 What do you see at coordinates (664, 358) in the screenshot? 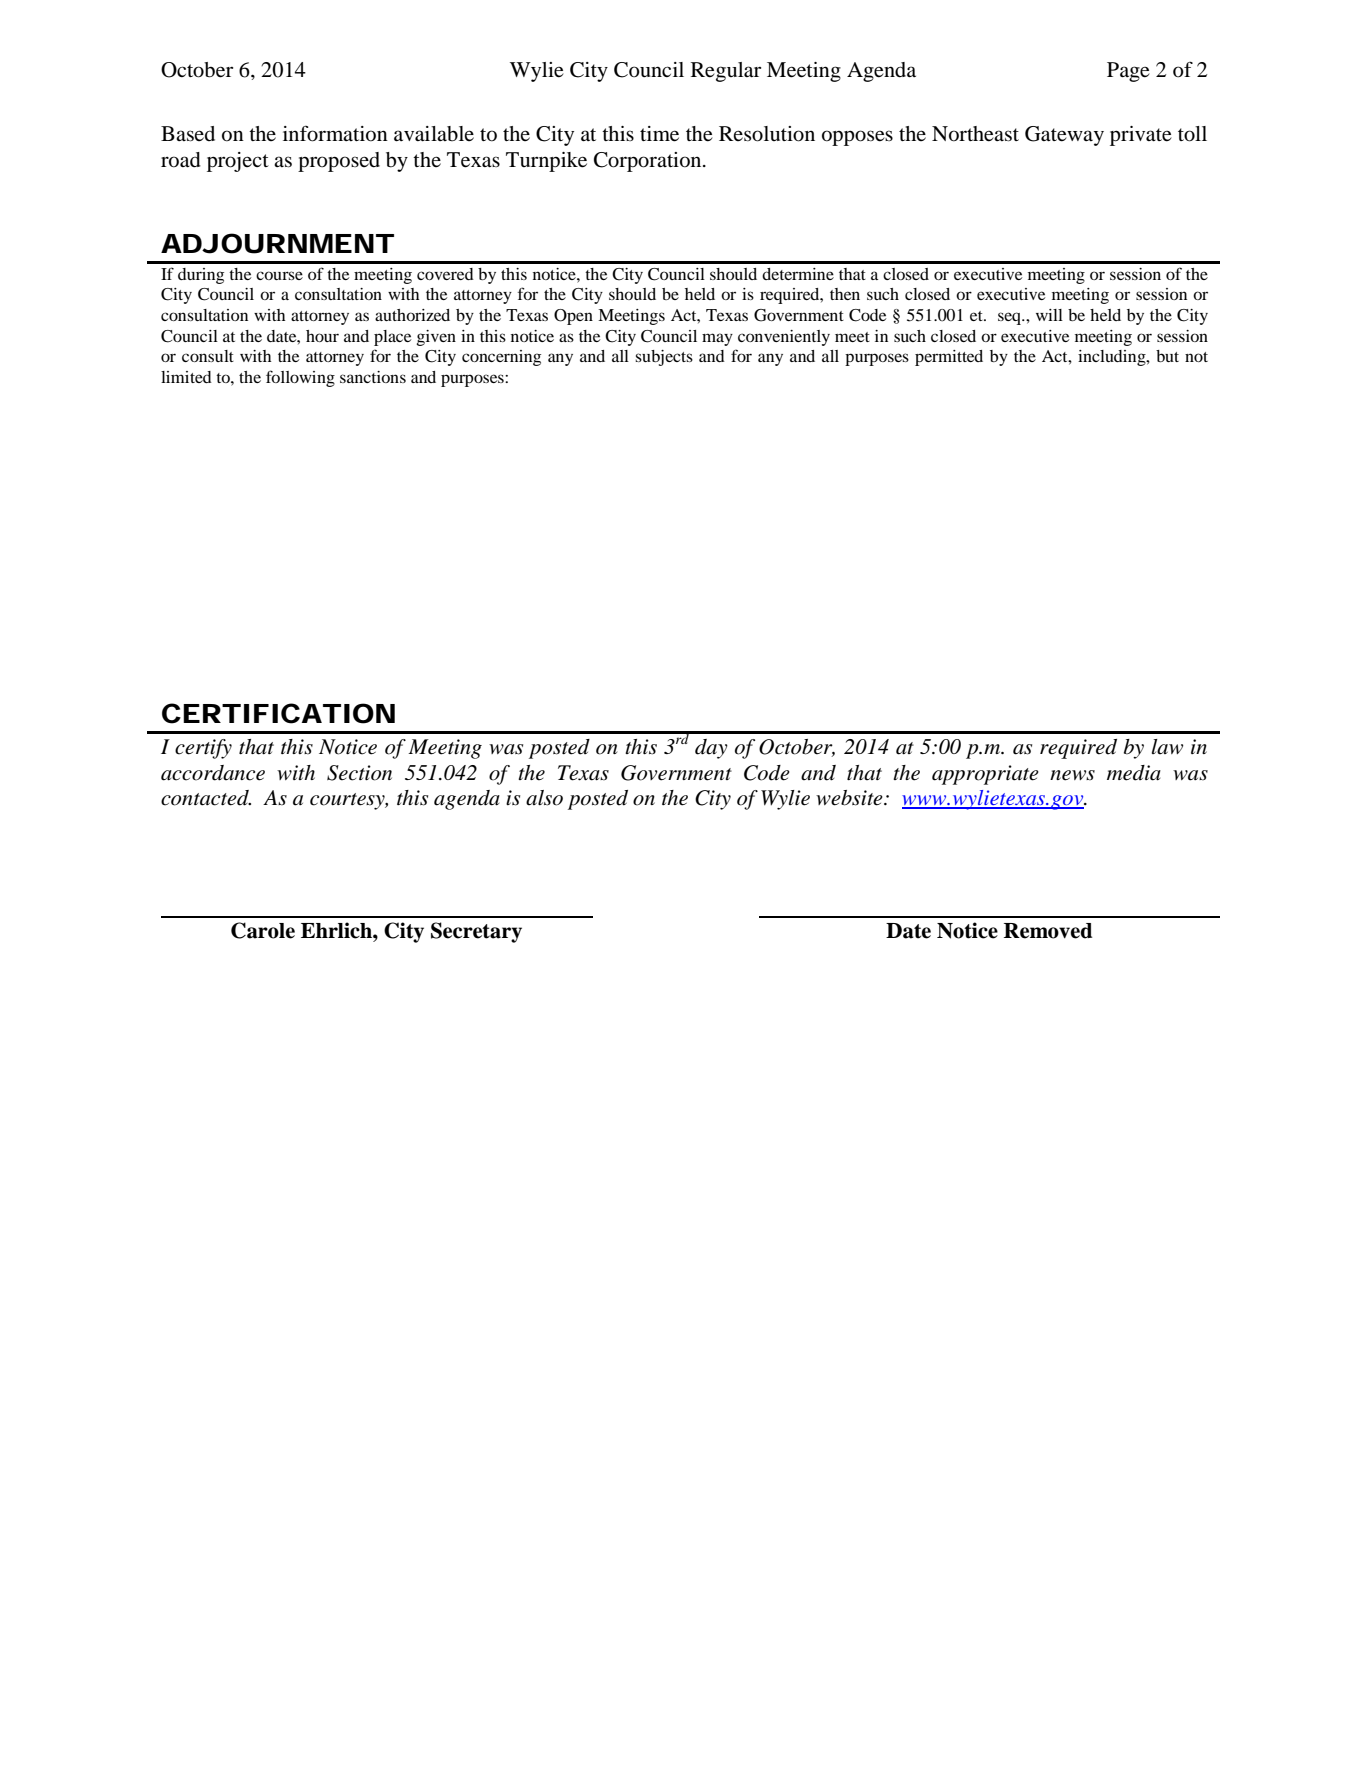
I see `subjects` at bounding box center [664, 358].
